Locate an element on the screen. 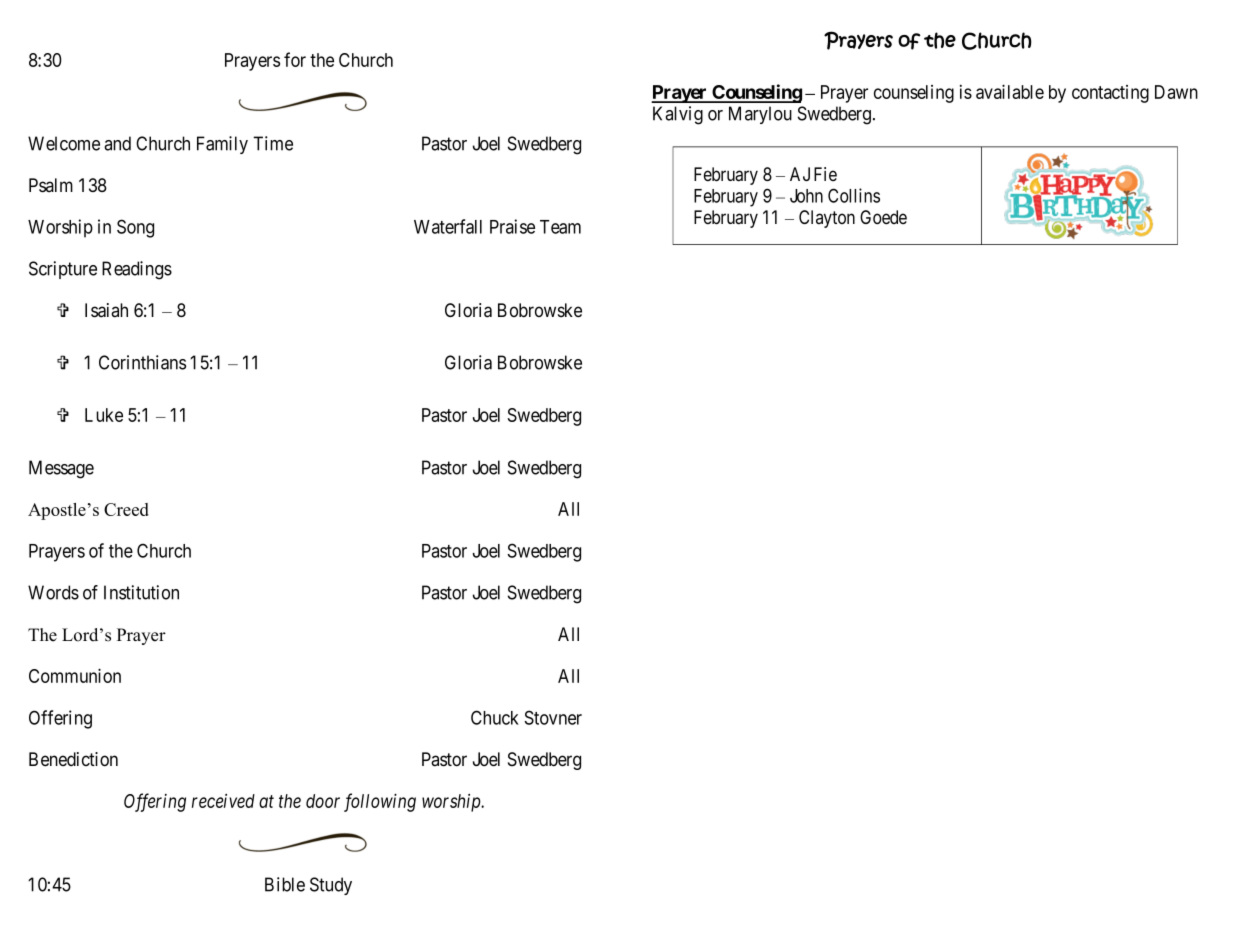  Fie is located at coordinates (825, 174).
